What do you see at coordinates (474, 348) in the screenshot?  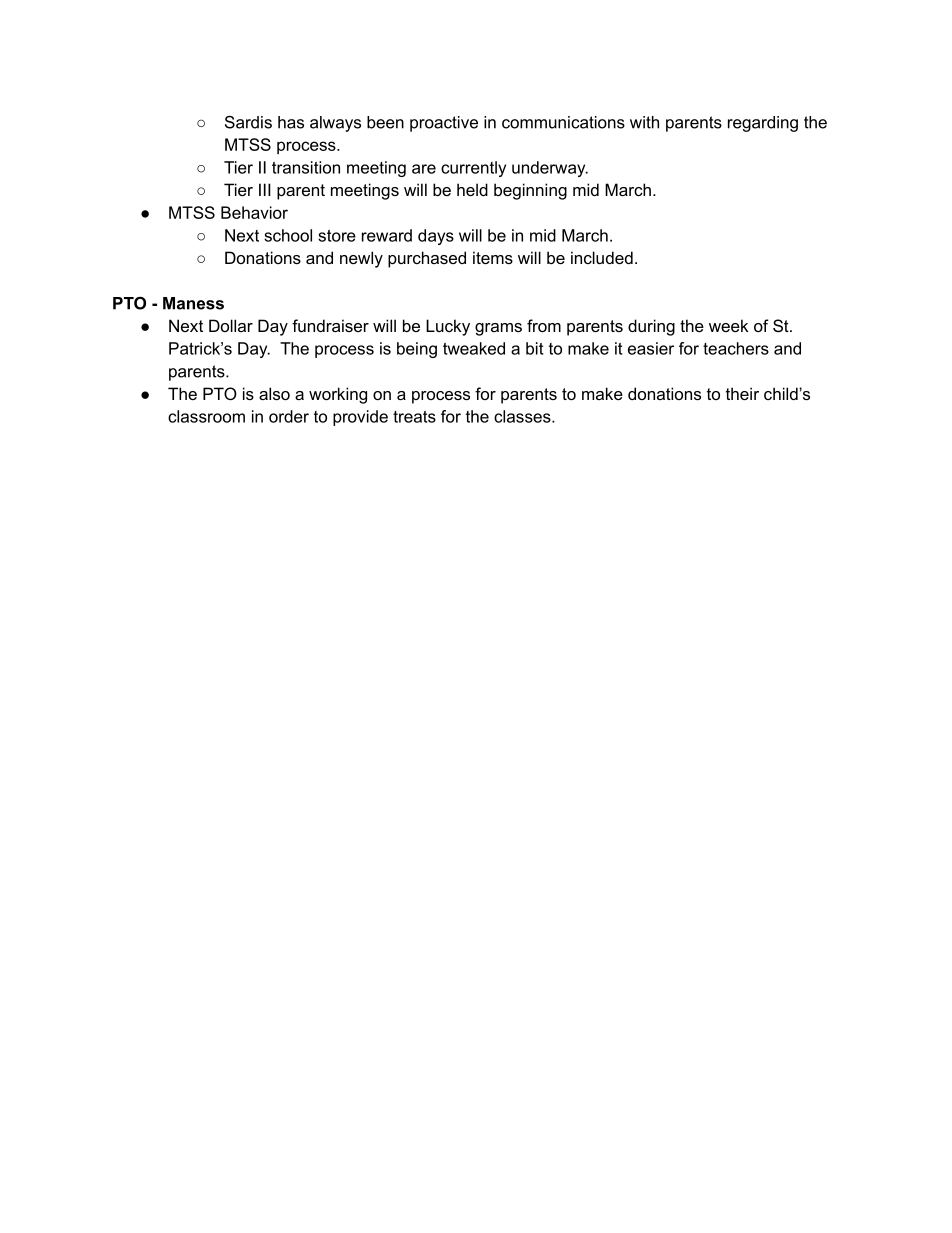 I see `tweaked` at bounding box center [474, 348].
